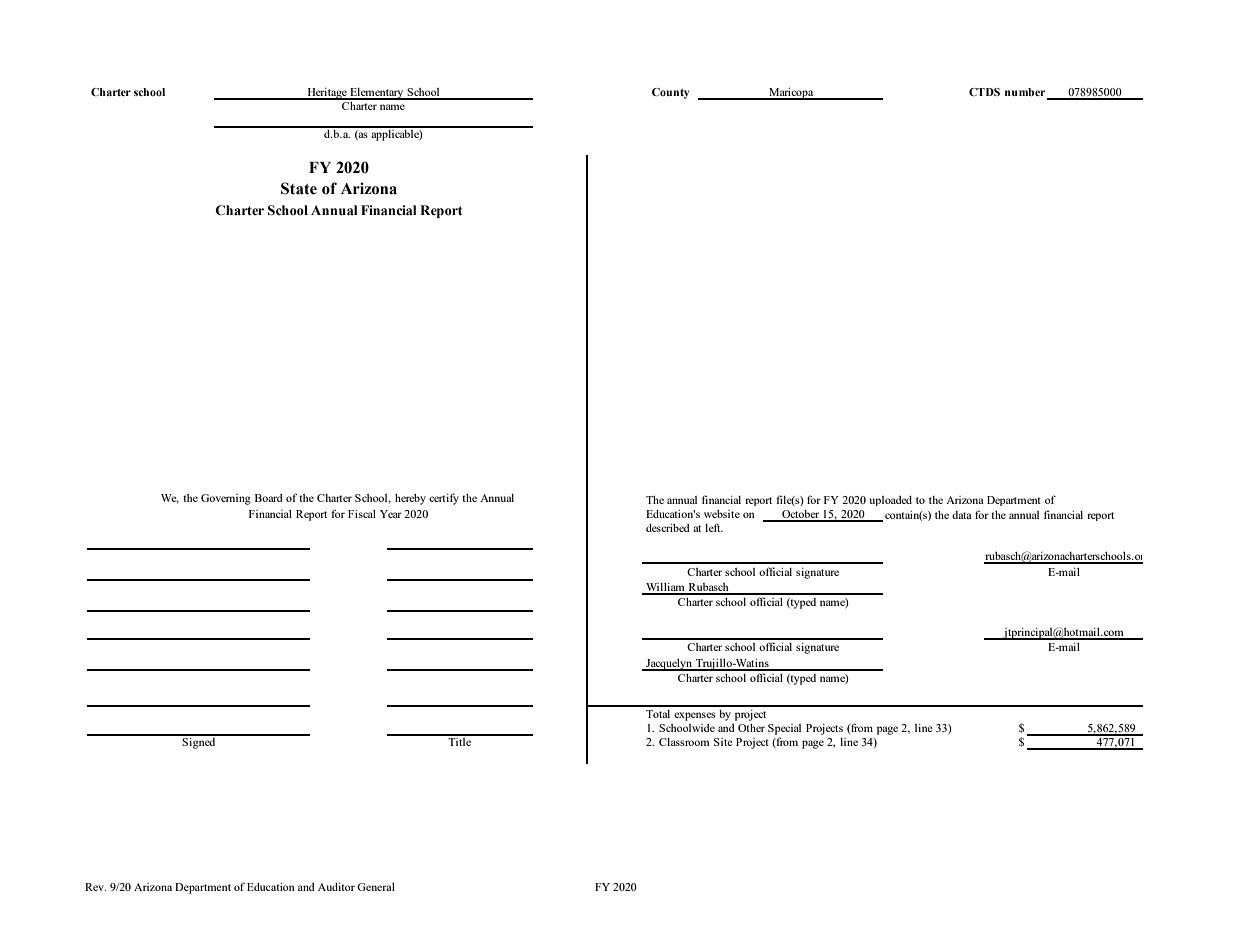  I want to click on William, so click(665, 588).
